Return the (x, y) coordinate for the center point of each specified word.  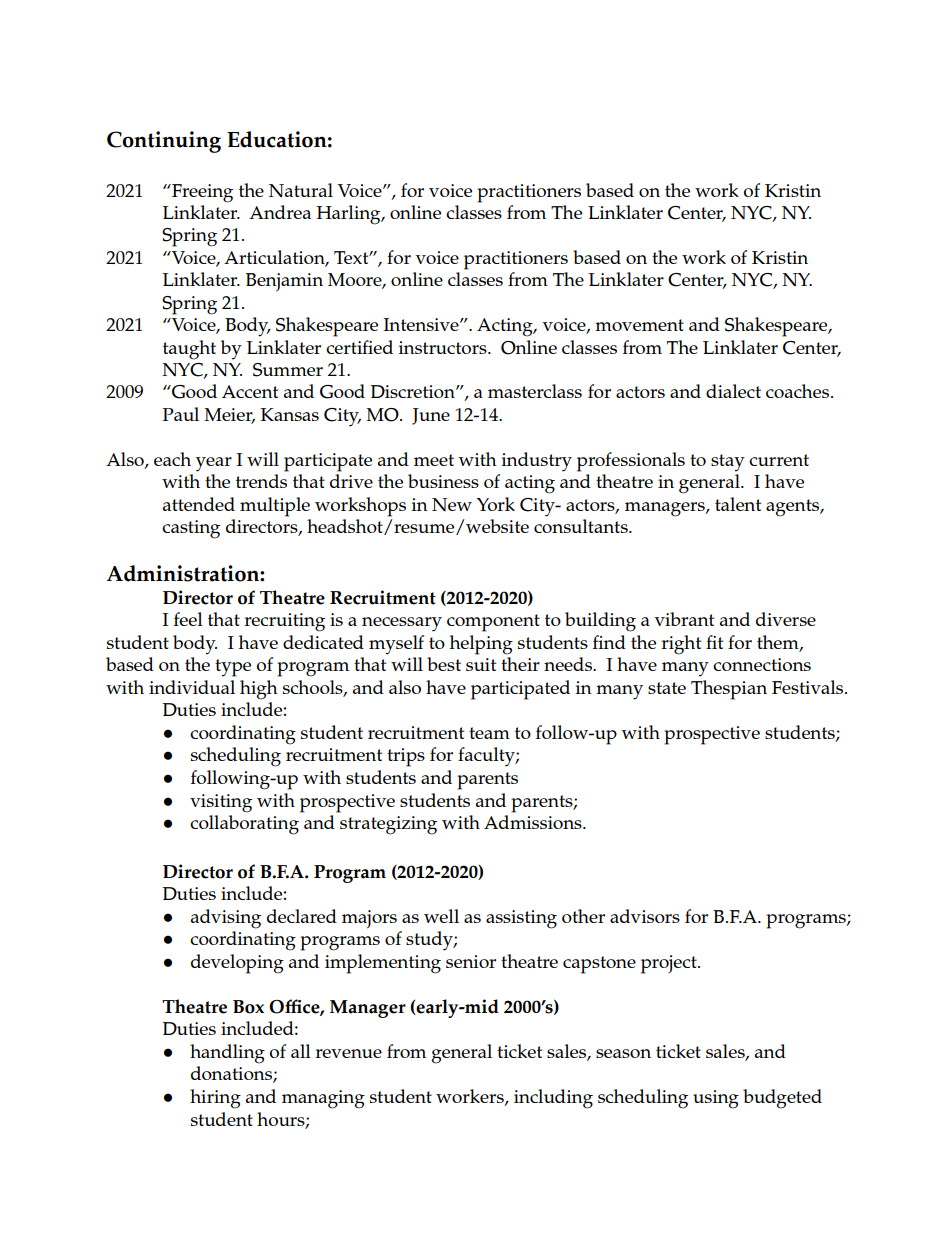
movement (639, 325)
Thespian (729, 690)
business (443, 481)
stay (728, 463)
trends (261, 481)
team (489, 733)
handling (227, 1054)
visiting (221, 803)
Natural (301, 190)
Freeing (201, 193)
